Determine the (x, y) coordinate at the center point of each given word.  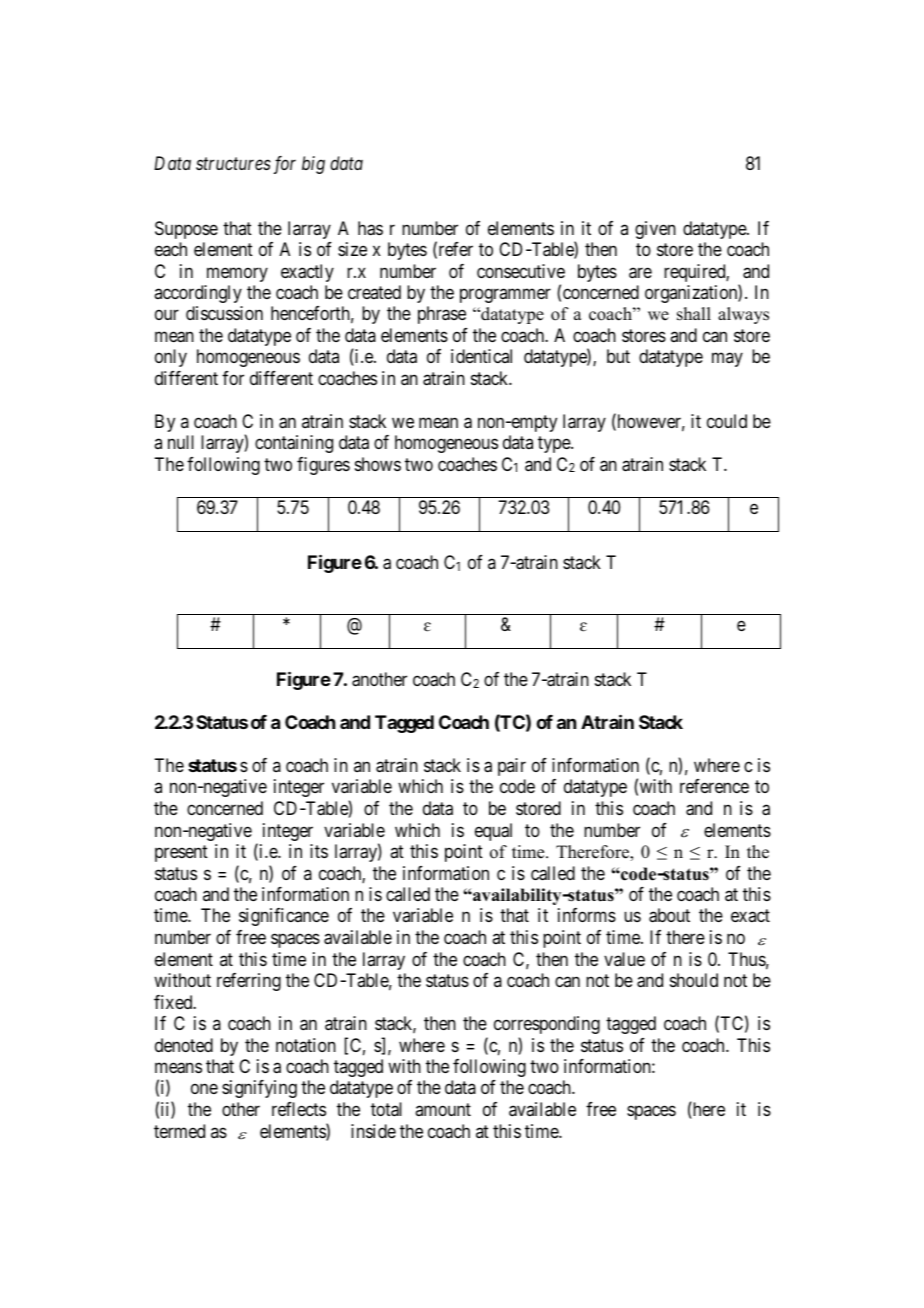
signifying (259, 1089)
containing (294, 444)
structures (233, 164)
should (694, 980)
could (727, 421)
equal (493, 832)
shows (378, 464)
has (370, 228)
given (655, 230)
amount (443, 1109)
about (669, 915)
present (181, 853)
